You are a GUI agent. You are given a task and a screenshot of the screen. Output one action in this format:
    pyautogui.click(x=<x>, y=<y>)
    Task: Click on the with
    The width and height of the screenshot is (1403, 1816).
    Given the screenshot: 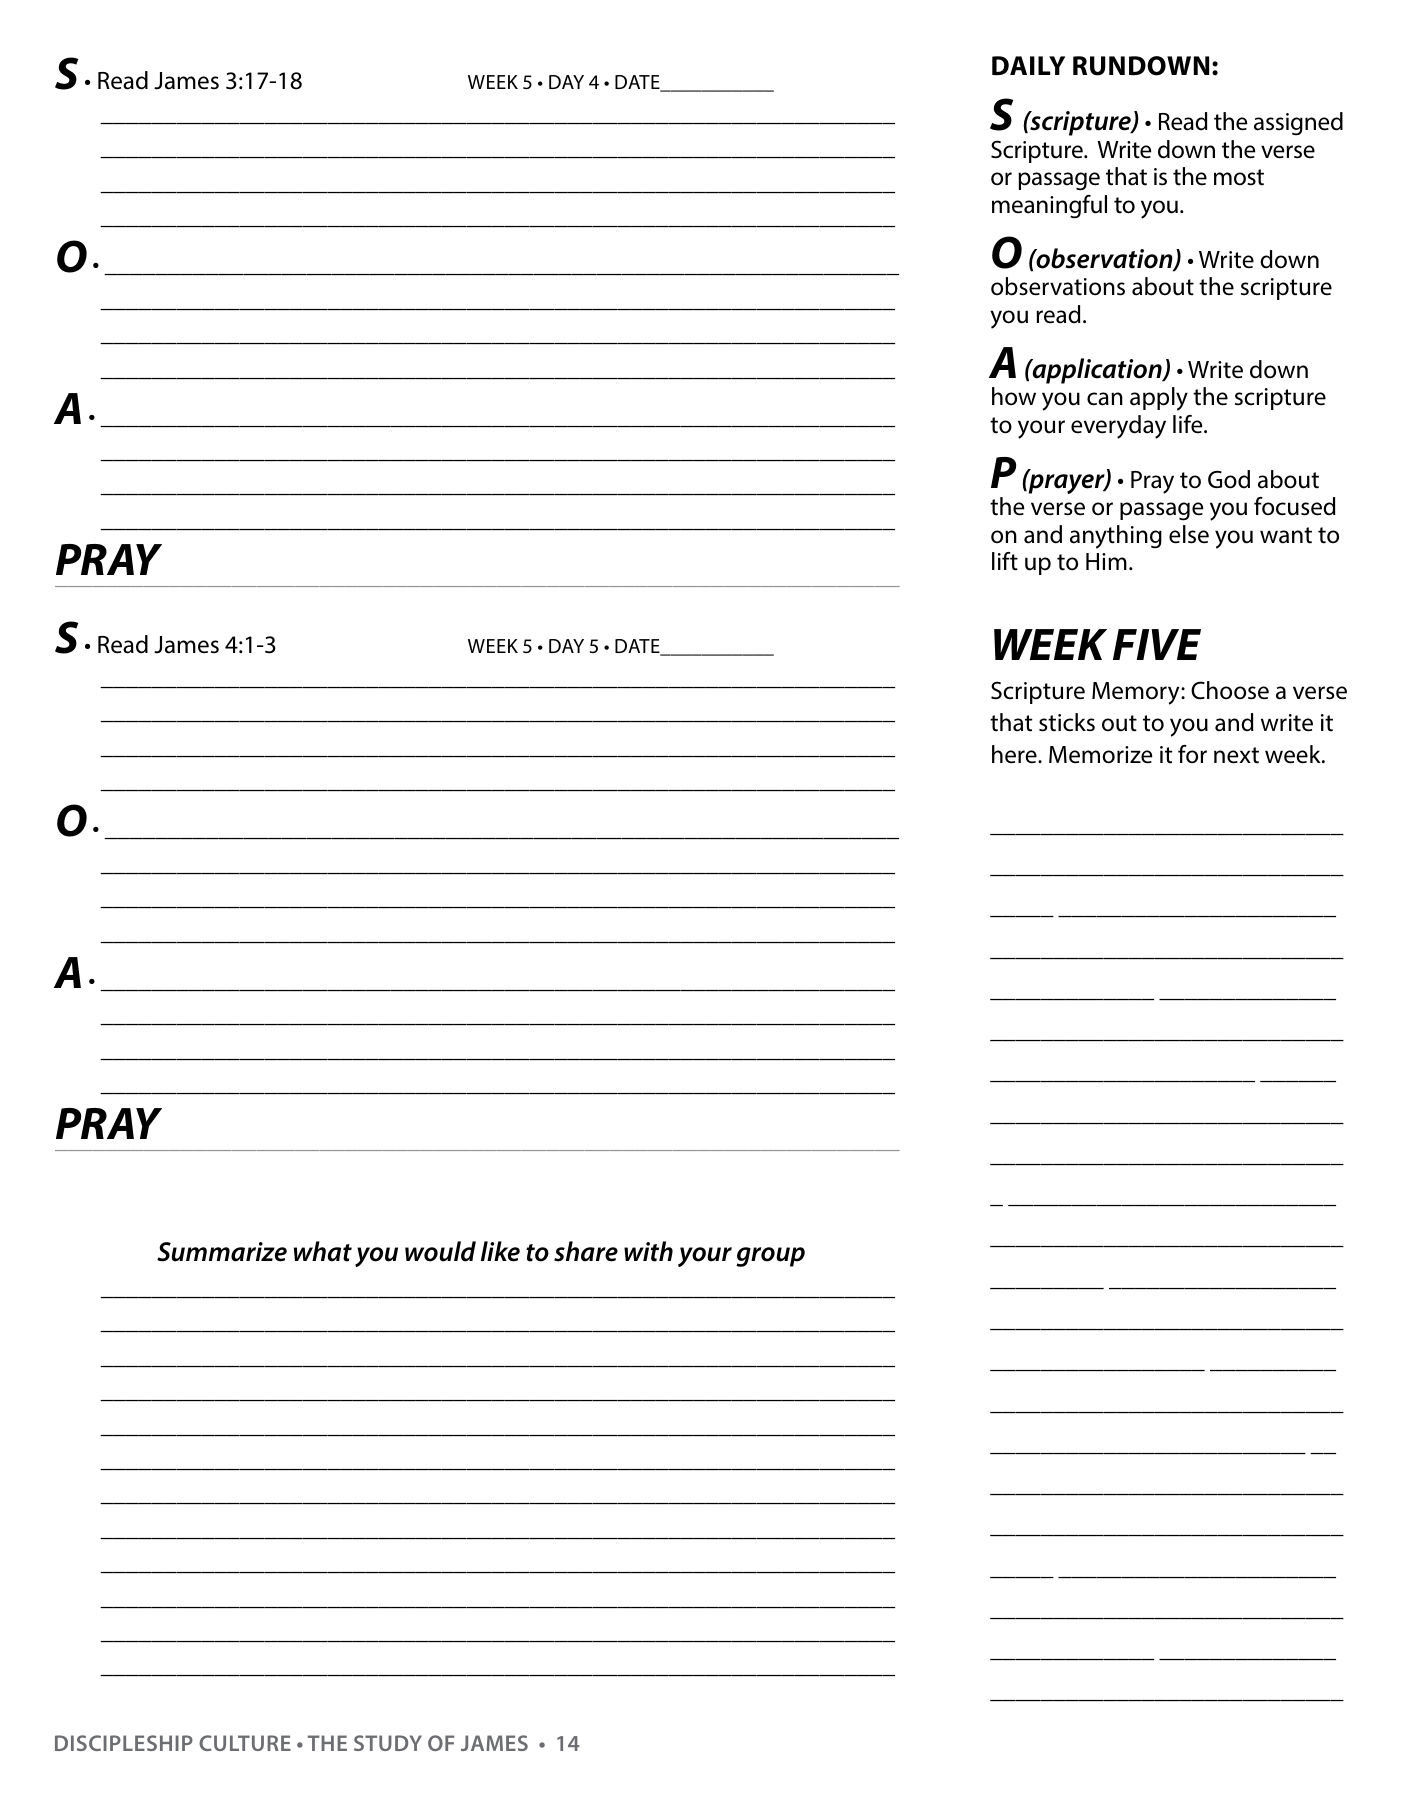 What is the action you would take?
    pyautogui.click(x=648, y=1251)
